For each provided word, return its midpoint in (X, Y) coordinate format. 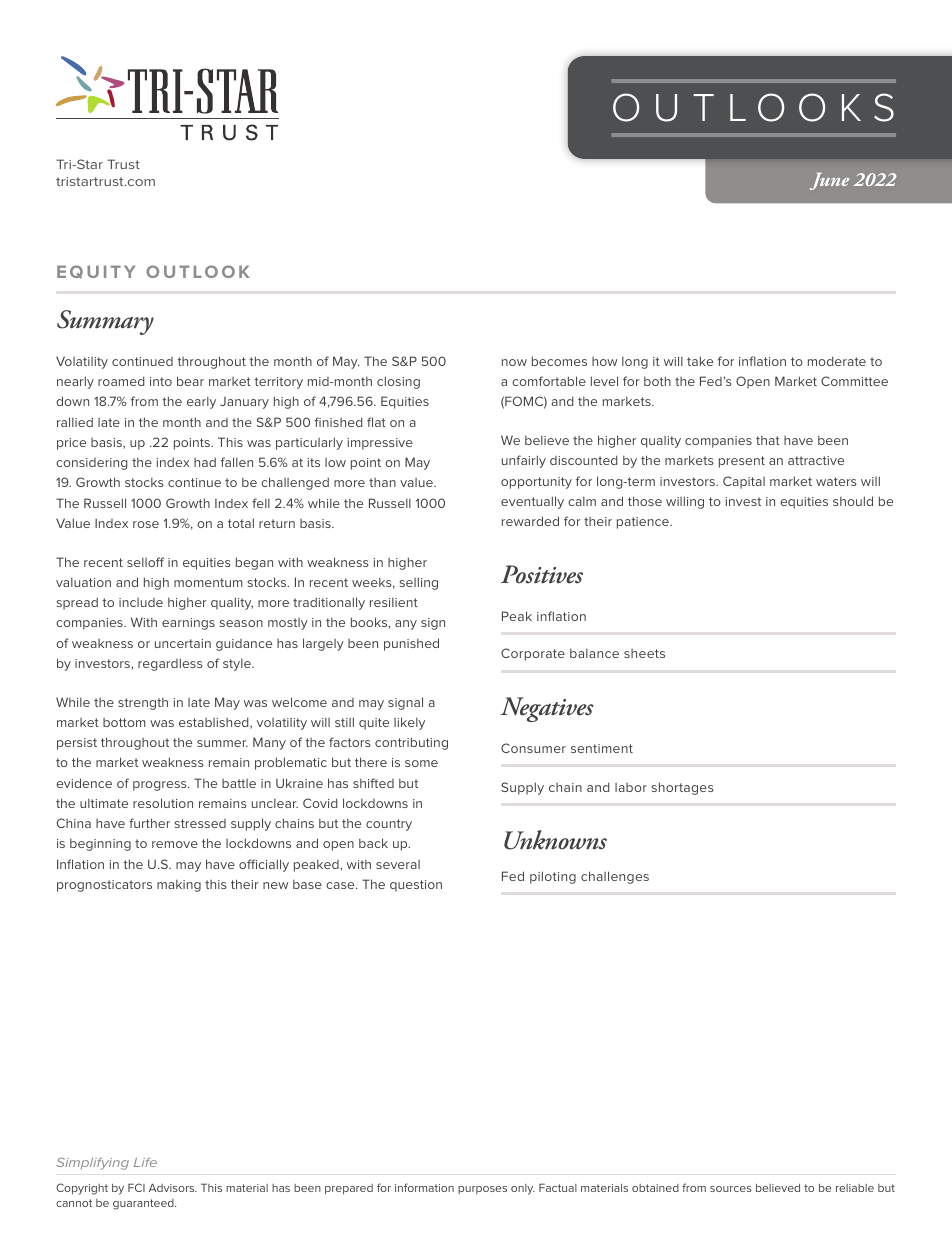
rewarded (530, 521)
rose (146, 524)
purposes (482, 1190)
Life (145, 1162)
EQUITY (96, 272)
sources (731, 1189)
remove (175, 844)
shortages (683, 788)
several (398, 864)
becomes (559, 361)
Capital (744, 482)
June (829, 181)
